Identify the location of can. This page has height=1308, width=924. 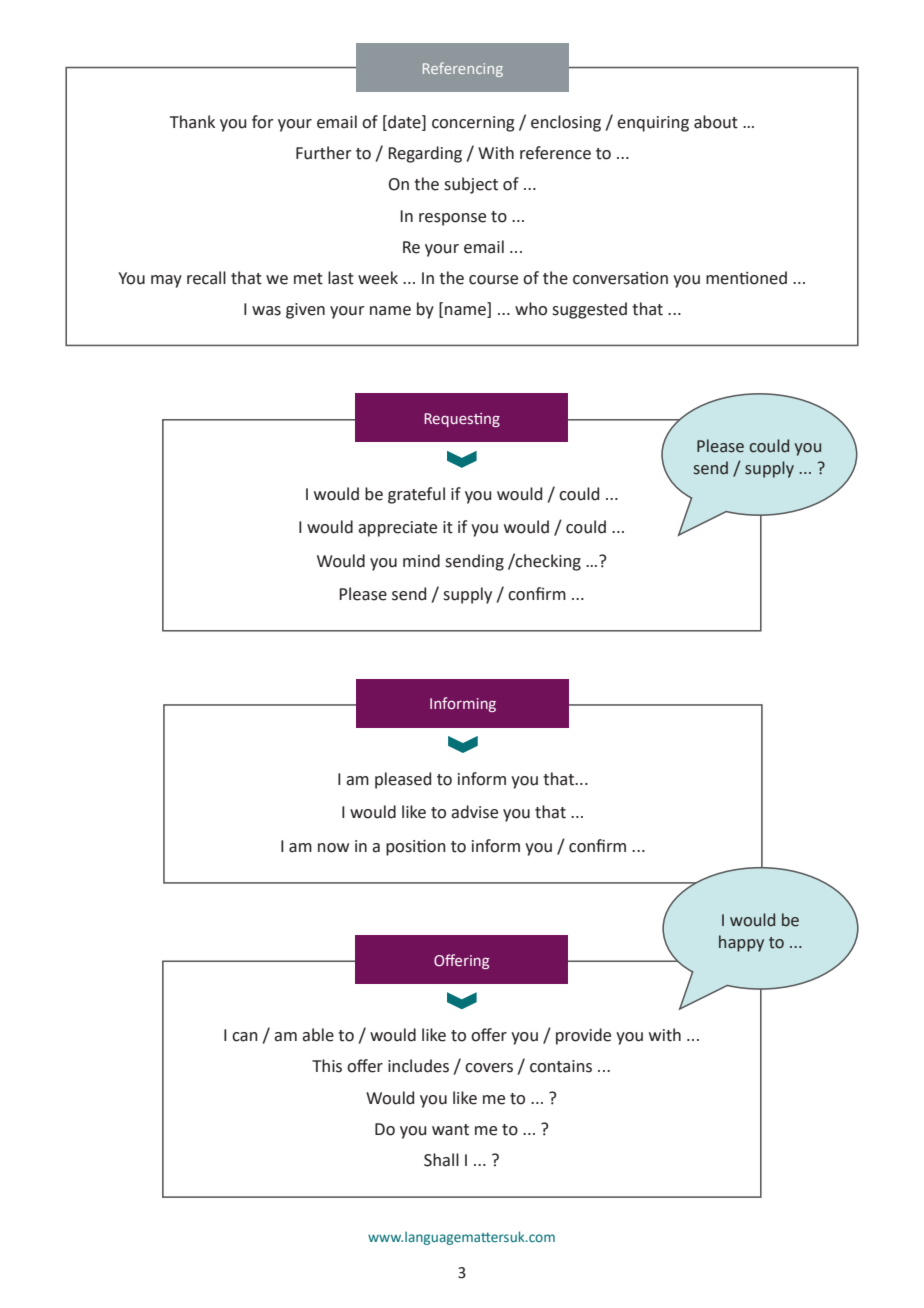
(245, 1037).
